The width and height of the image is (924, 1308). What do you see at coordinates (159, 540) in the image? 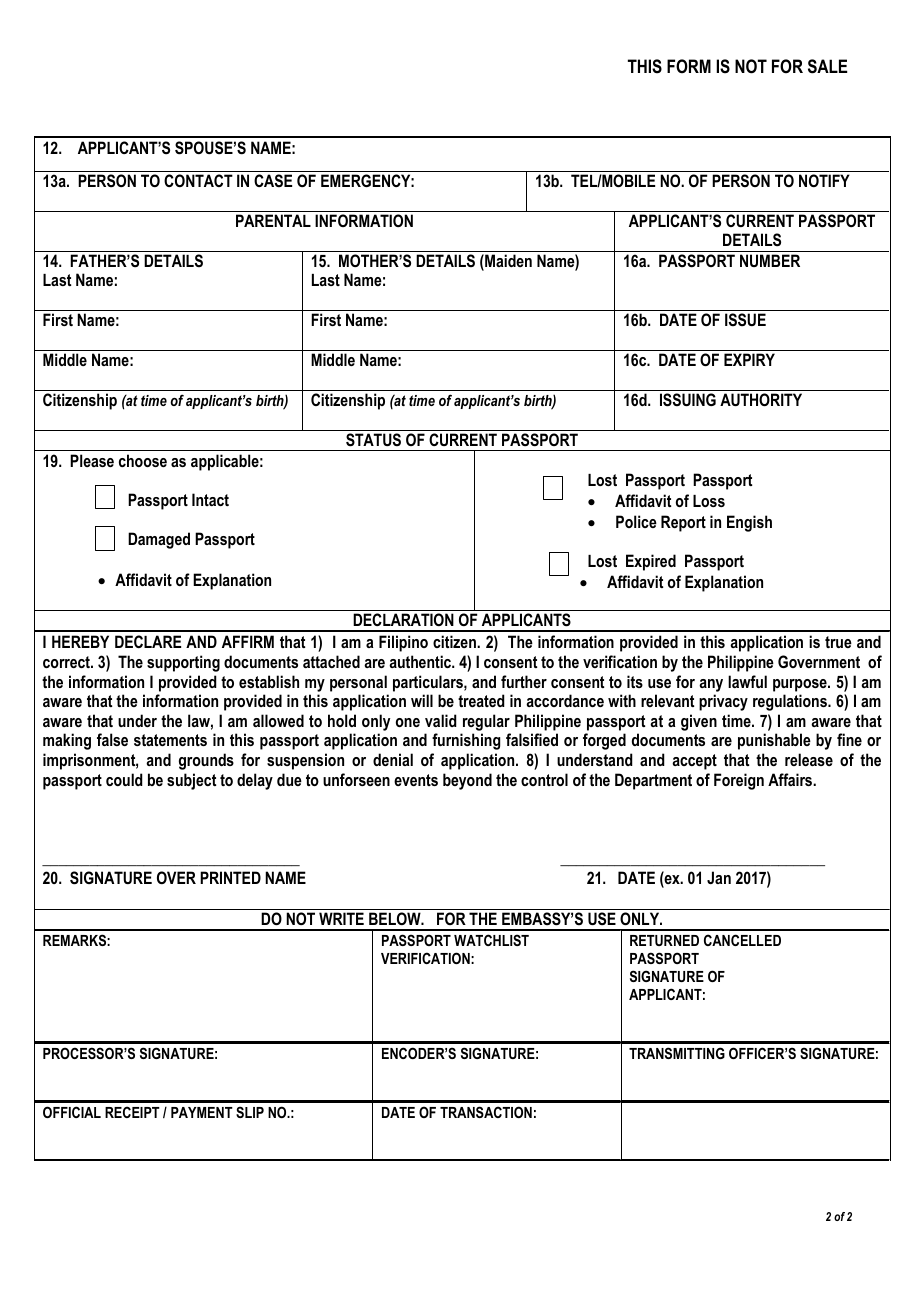
I see `Damaged` at bounding box center [159, 540].
